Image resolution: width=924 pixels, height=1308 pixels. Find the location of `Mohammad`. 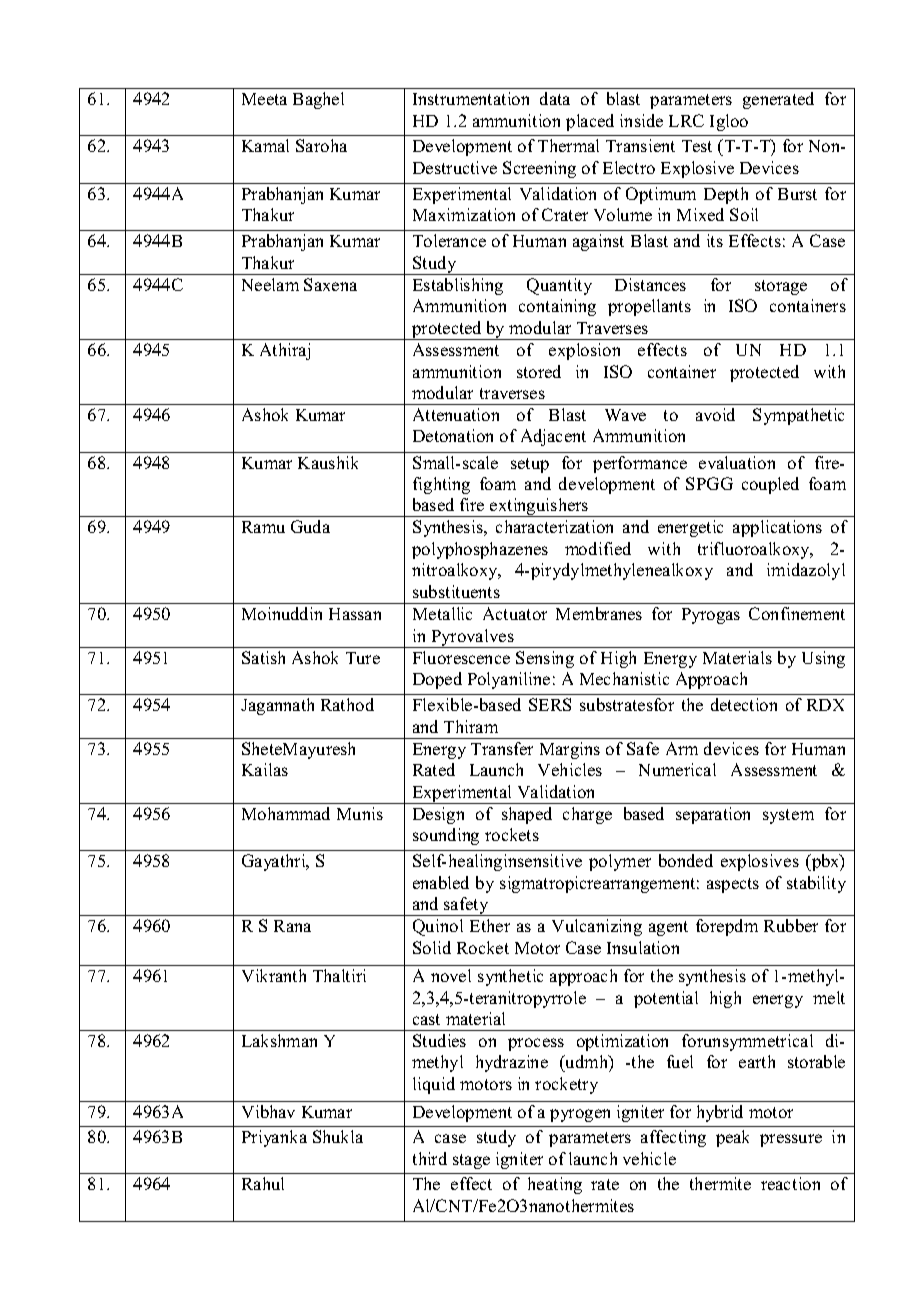

Mohammad is located at coordinates (286, 813).
